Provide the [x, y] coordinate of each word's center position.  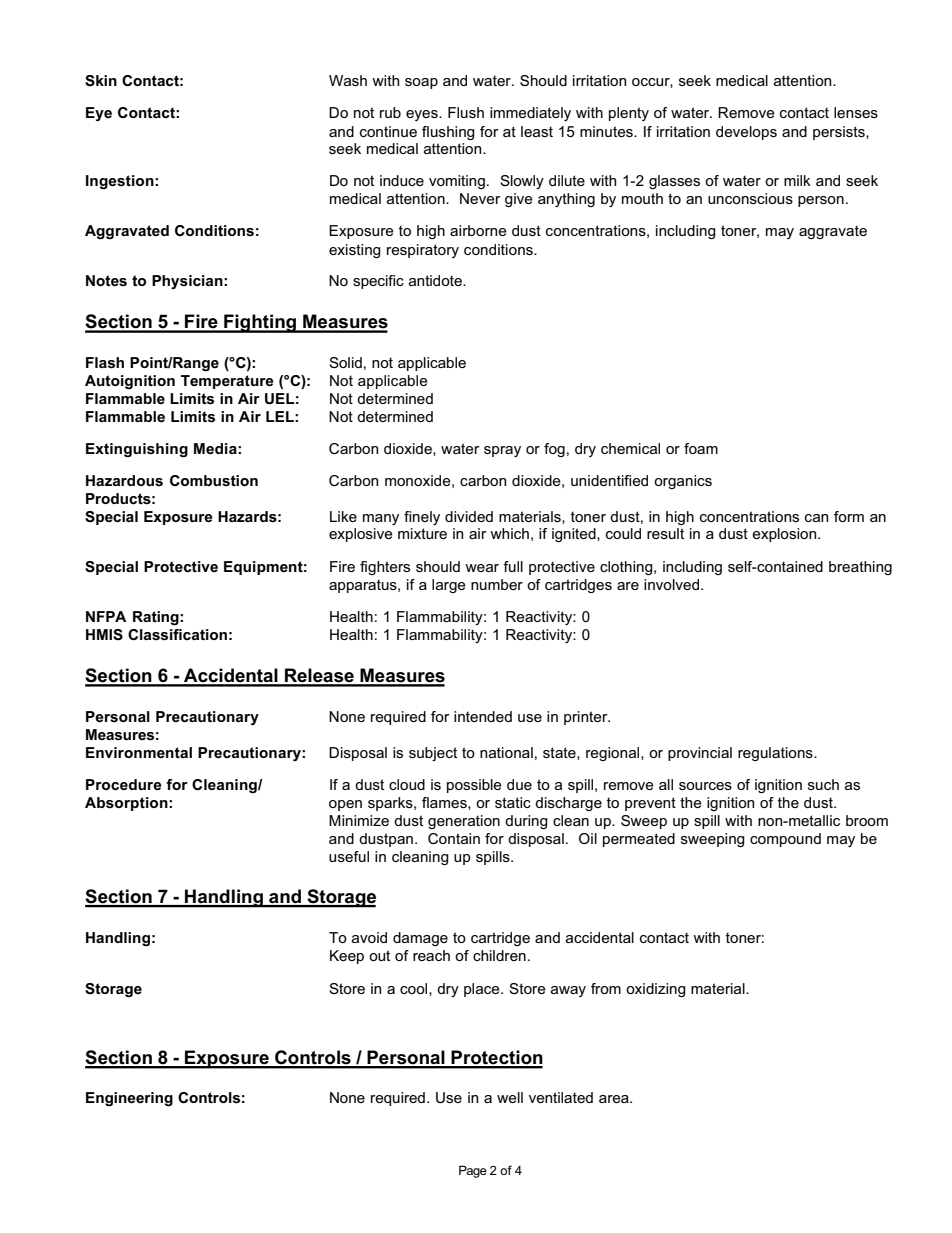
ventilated [561, 1097]
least [537, 131]
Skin [101, 80]
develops [746, 133]
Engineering [129, 1099]
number [497, 584]
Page [473, 1171]
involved [673, 584]
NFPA [106, 616]
